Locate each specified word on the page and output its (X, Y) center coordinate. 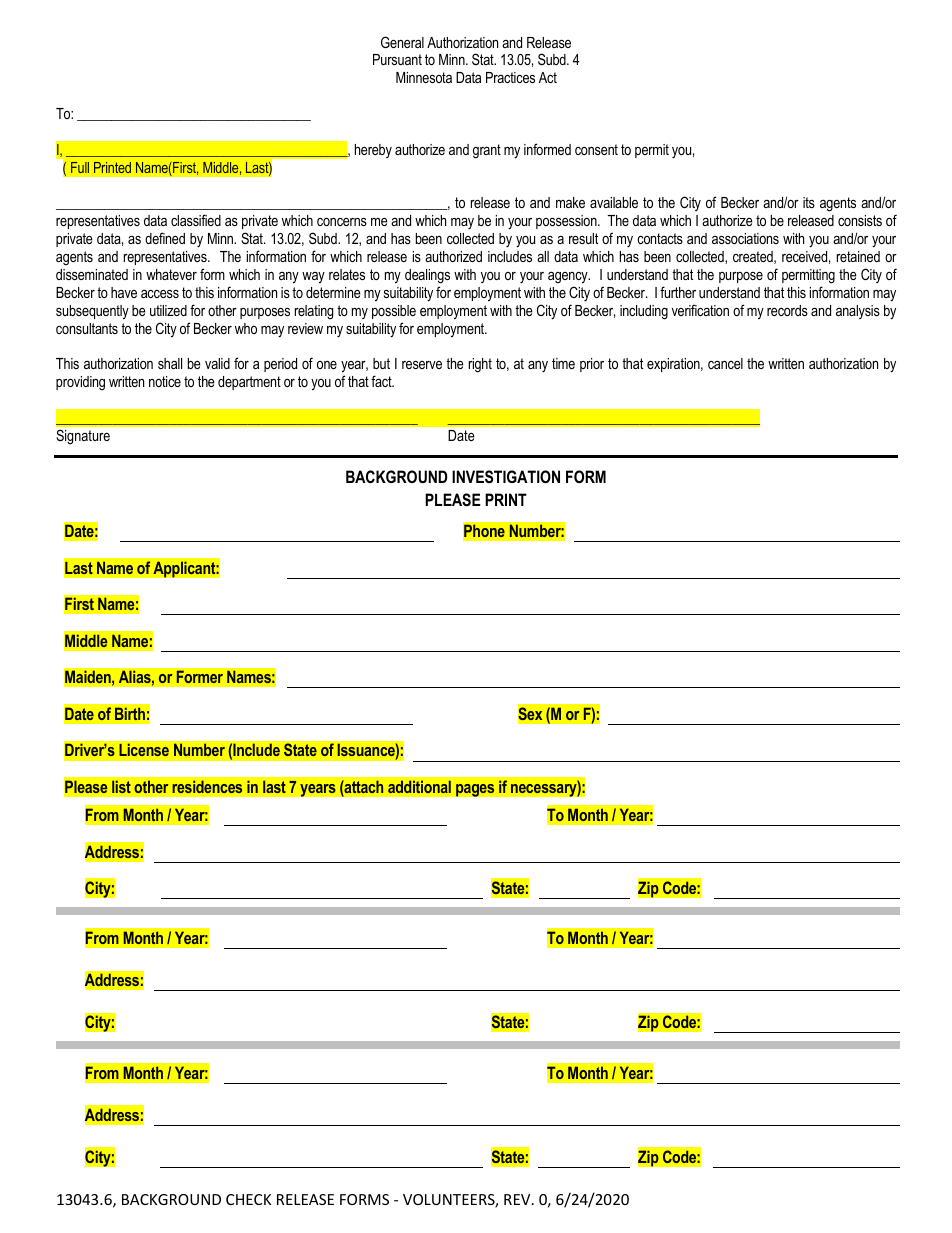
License (144, 750)
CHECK (248, 1199)
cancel (725, 363)
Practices (510, 77)
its (809, 202)
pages (475, 790)
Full (80, 167)
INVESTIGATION (506, 477)
